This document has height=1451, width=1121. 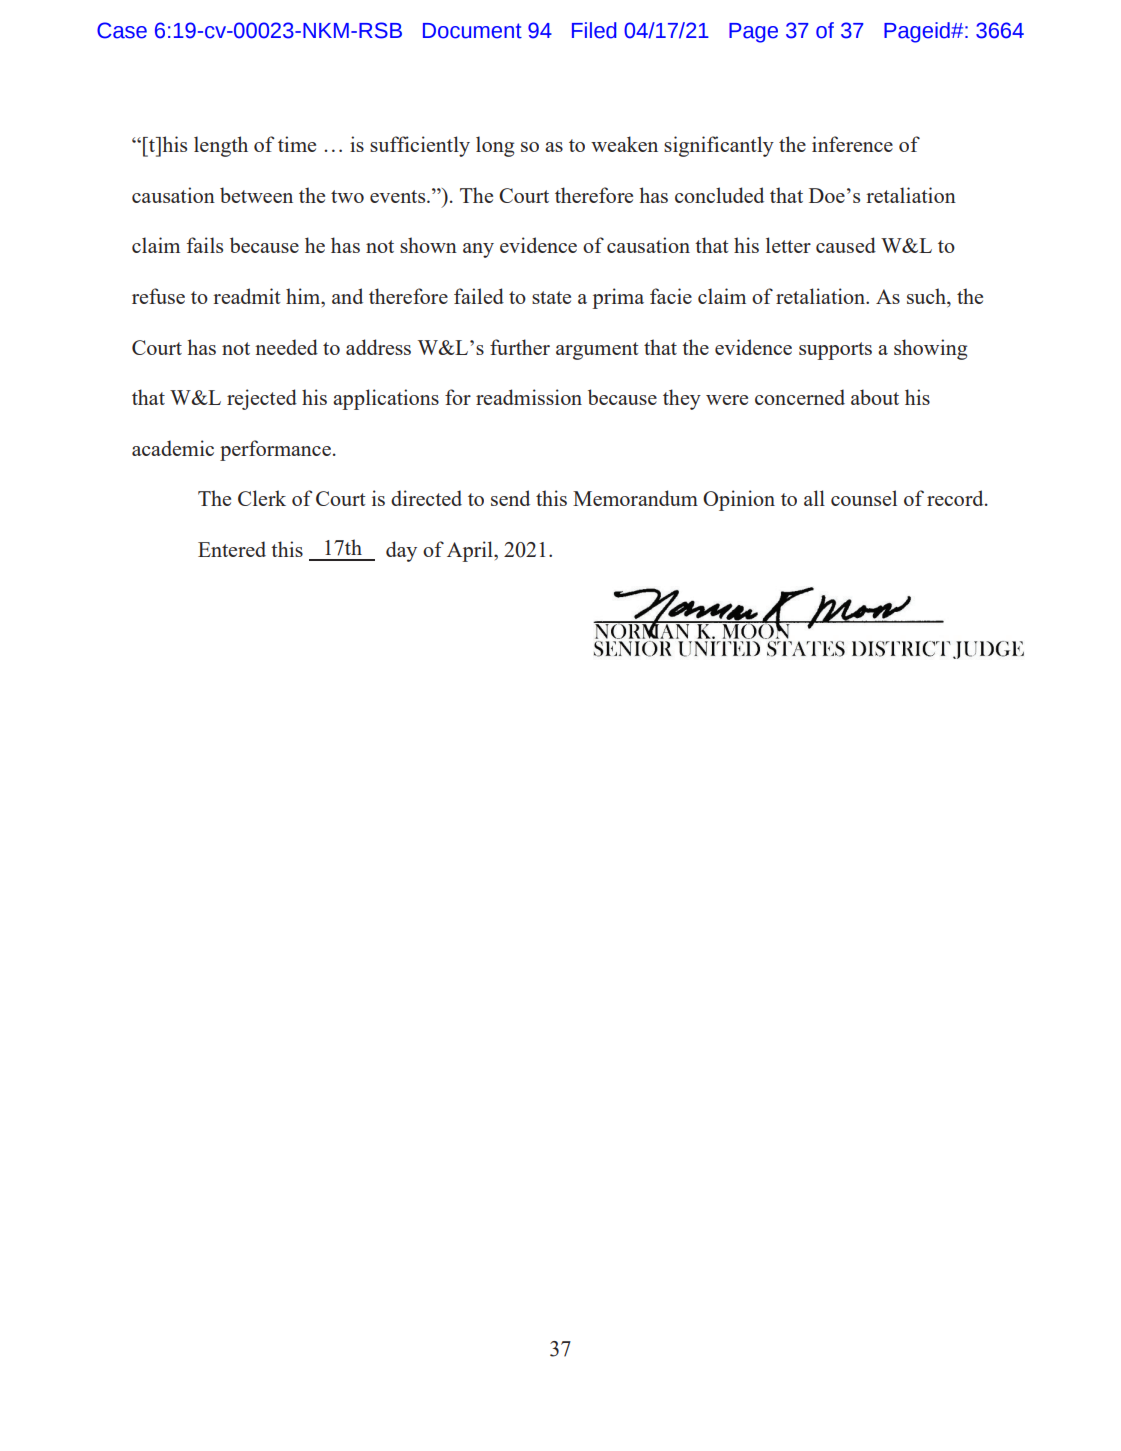 What do you see at coordinates (122, 30) in the document?
I see `Case` at bounding box center [122, 30].
